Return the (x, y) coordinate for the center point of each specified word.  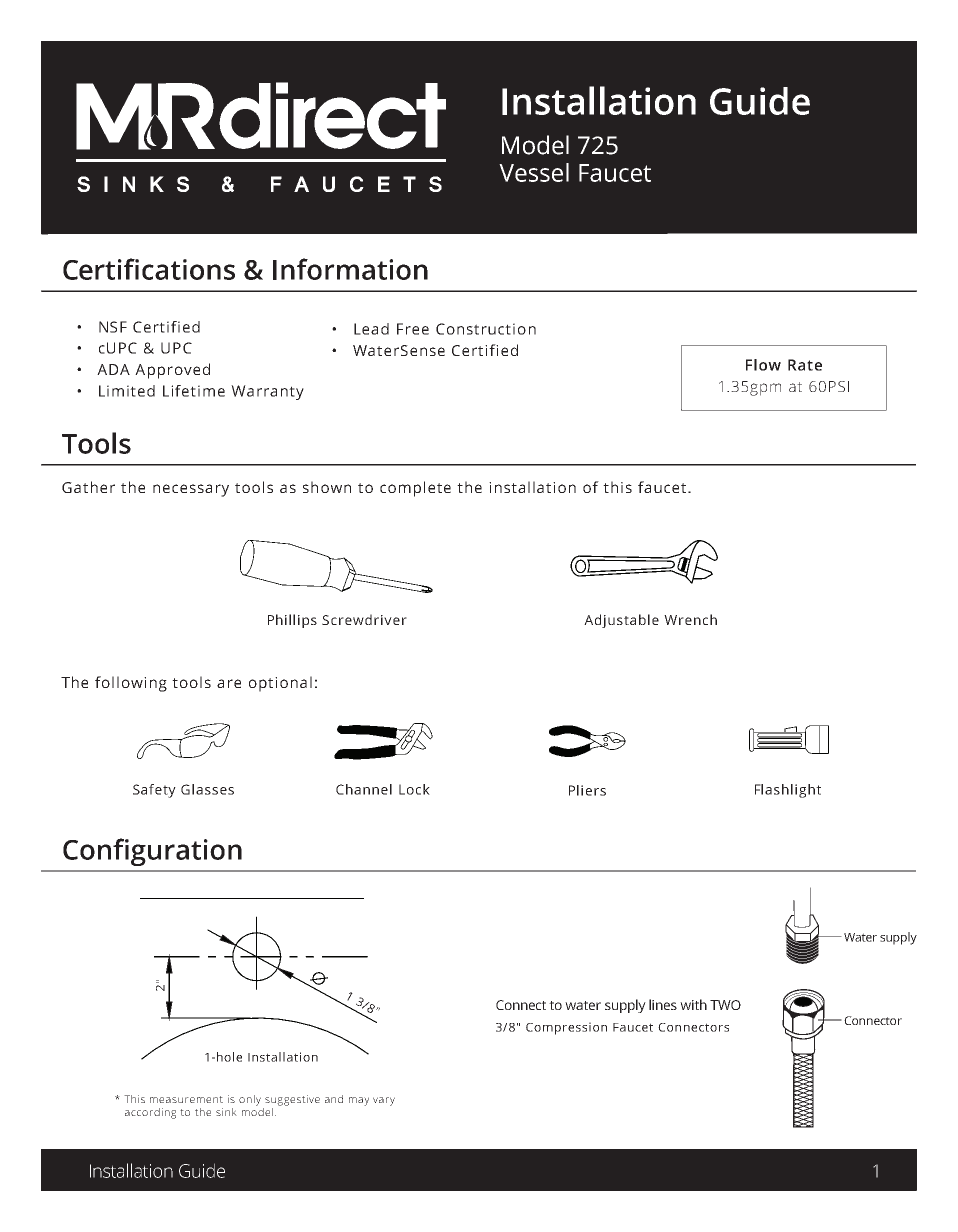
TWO (725, 1005)
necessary (191, 490)
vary (384, 1101)
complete (415, 489)
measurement (186, 1099)
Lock (414, 789)
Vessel (534, 172)
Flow (763, 365)
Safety (154, 791)
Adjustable (621, 621)
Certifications (149, 269)
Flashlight (788, 791)
